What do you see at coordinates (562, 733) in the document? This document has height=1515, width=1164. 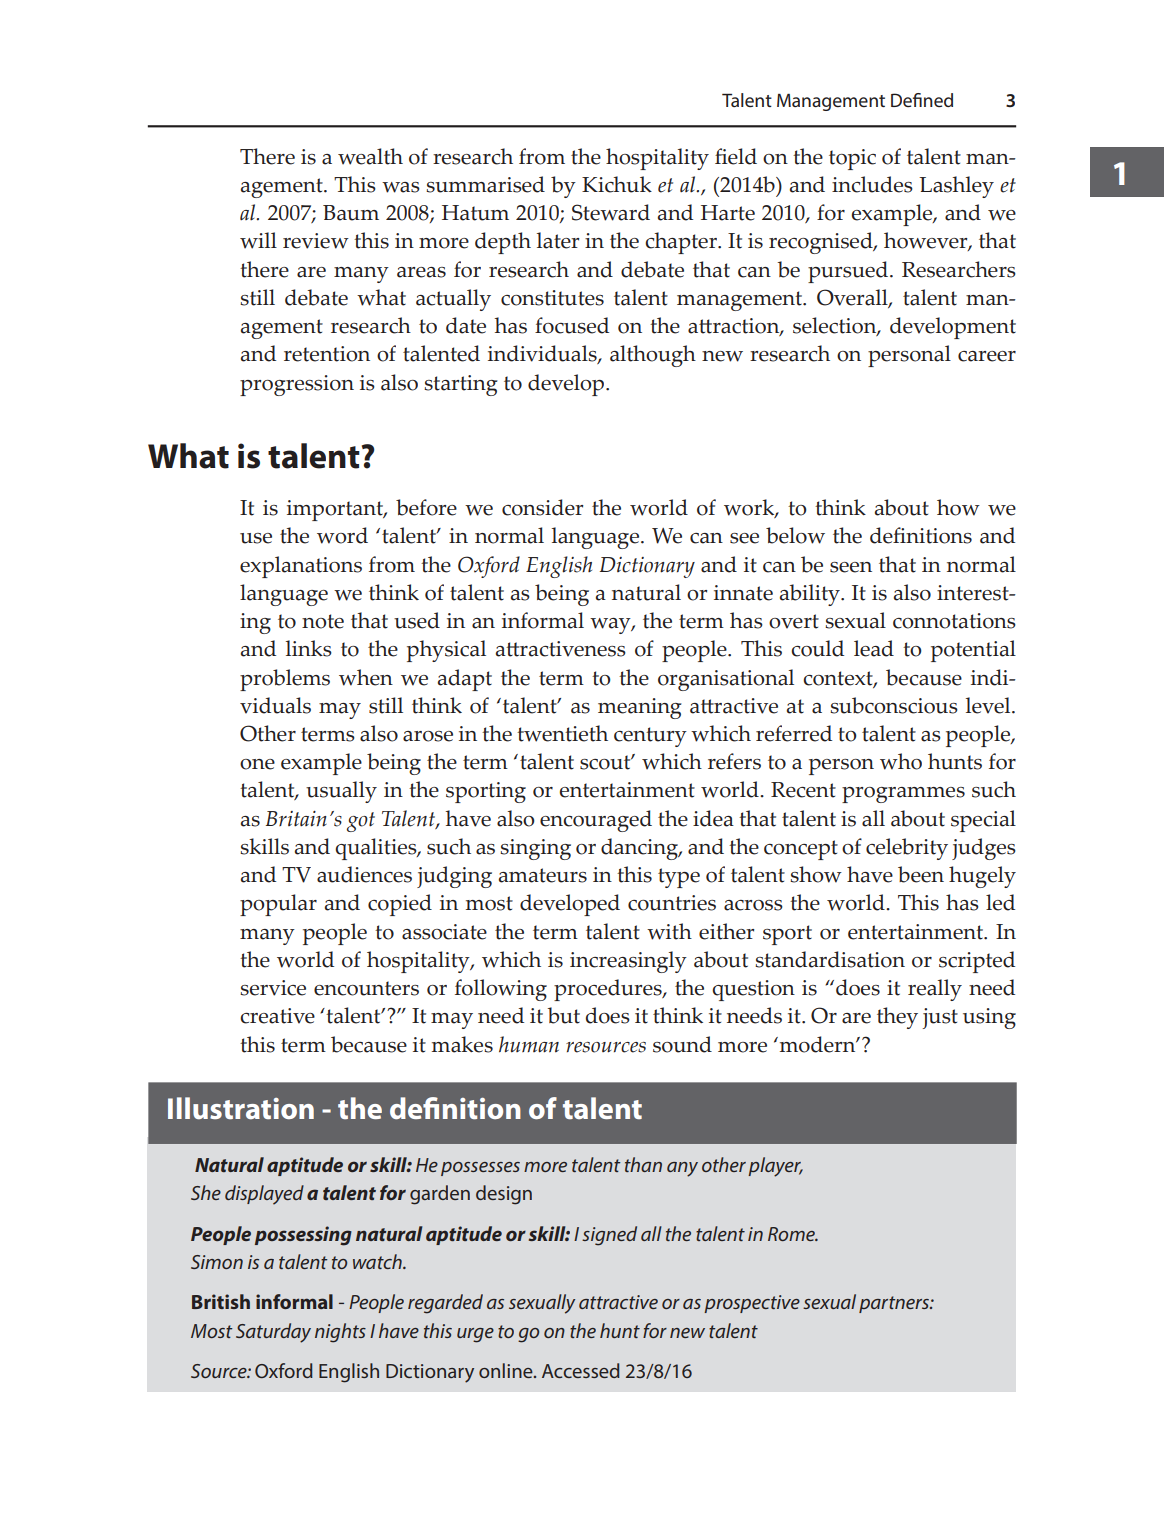 I see `twentieth` at bounding box center [562, 733].
